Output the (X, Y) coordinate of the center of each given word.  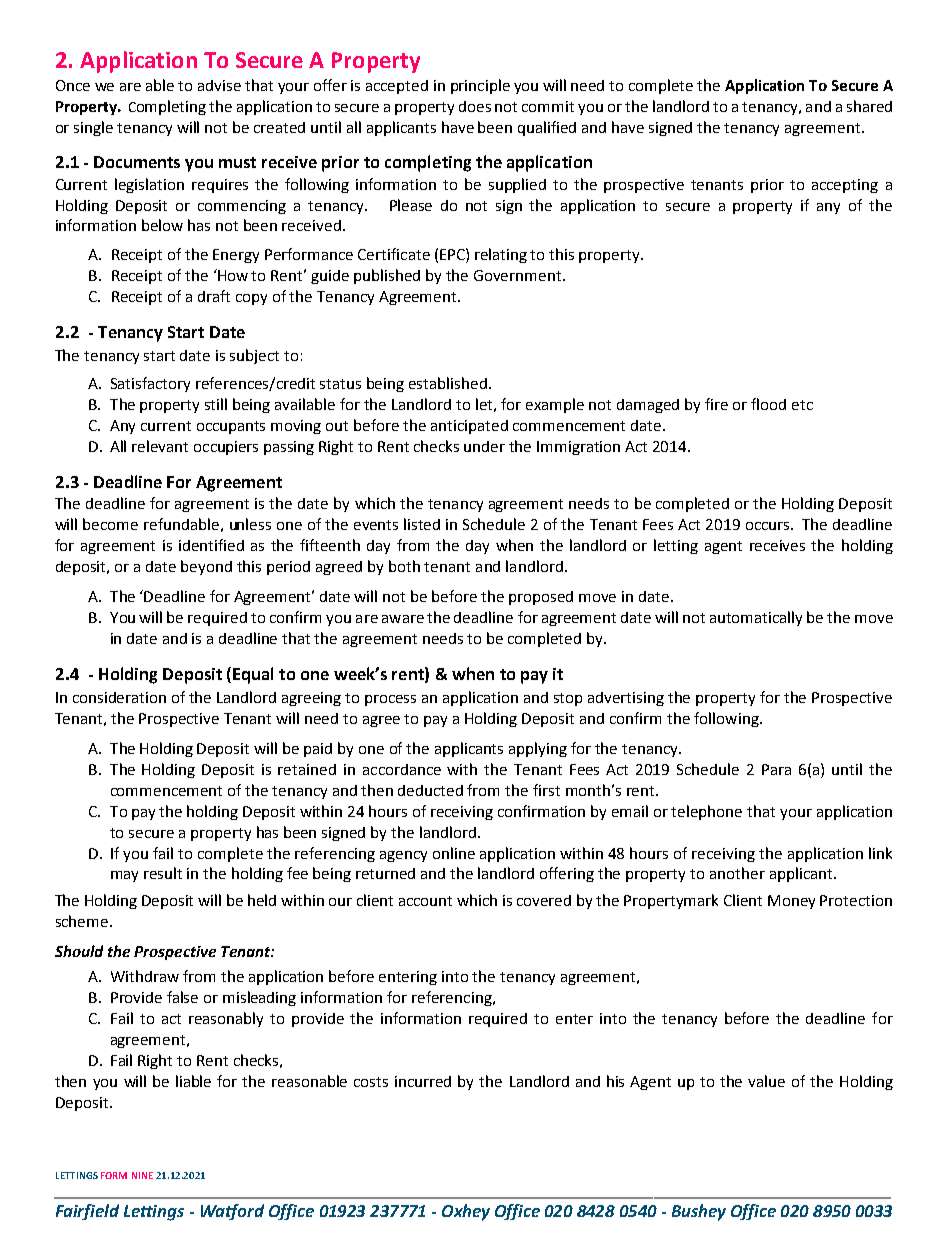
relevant (160, 446)
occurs (769, 526)
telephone (706, 812)
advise (219, 85)
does (475, 106)
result (163, 873)
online (454, 853)
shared (869, 106)
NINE (142, 1175)
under (484, 446)
